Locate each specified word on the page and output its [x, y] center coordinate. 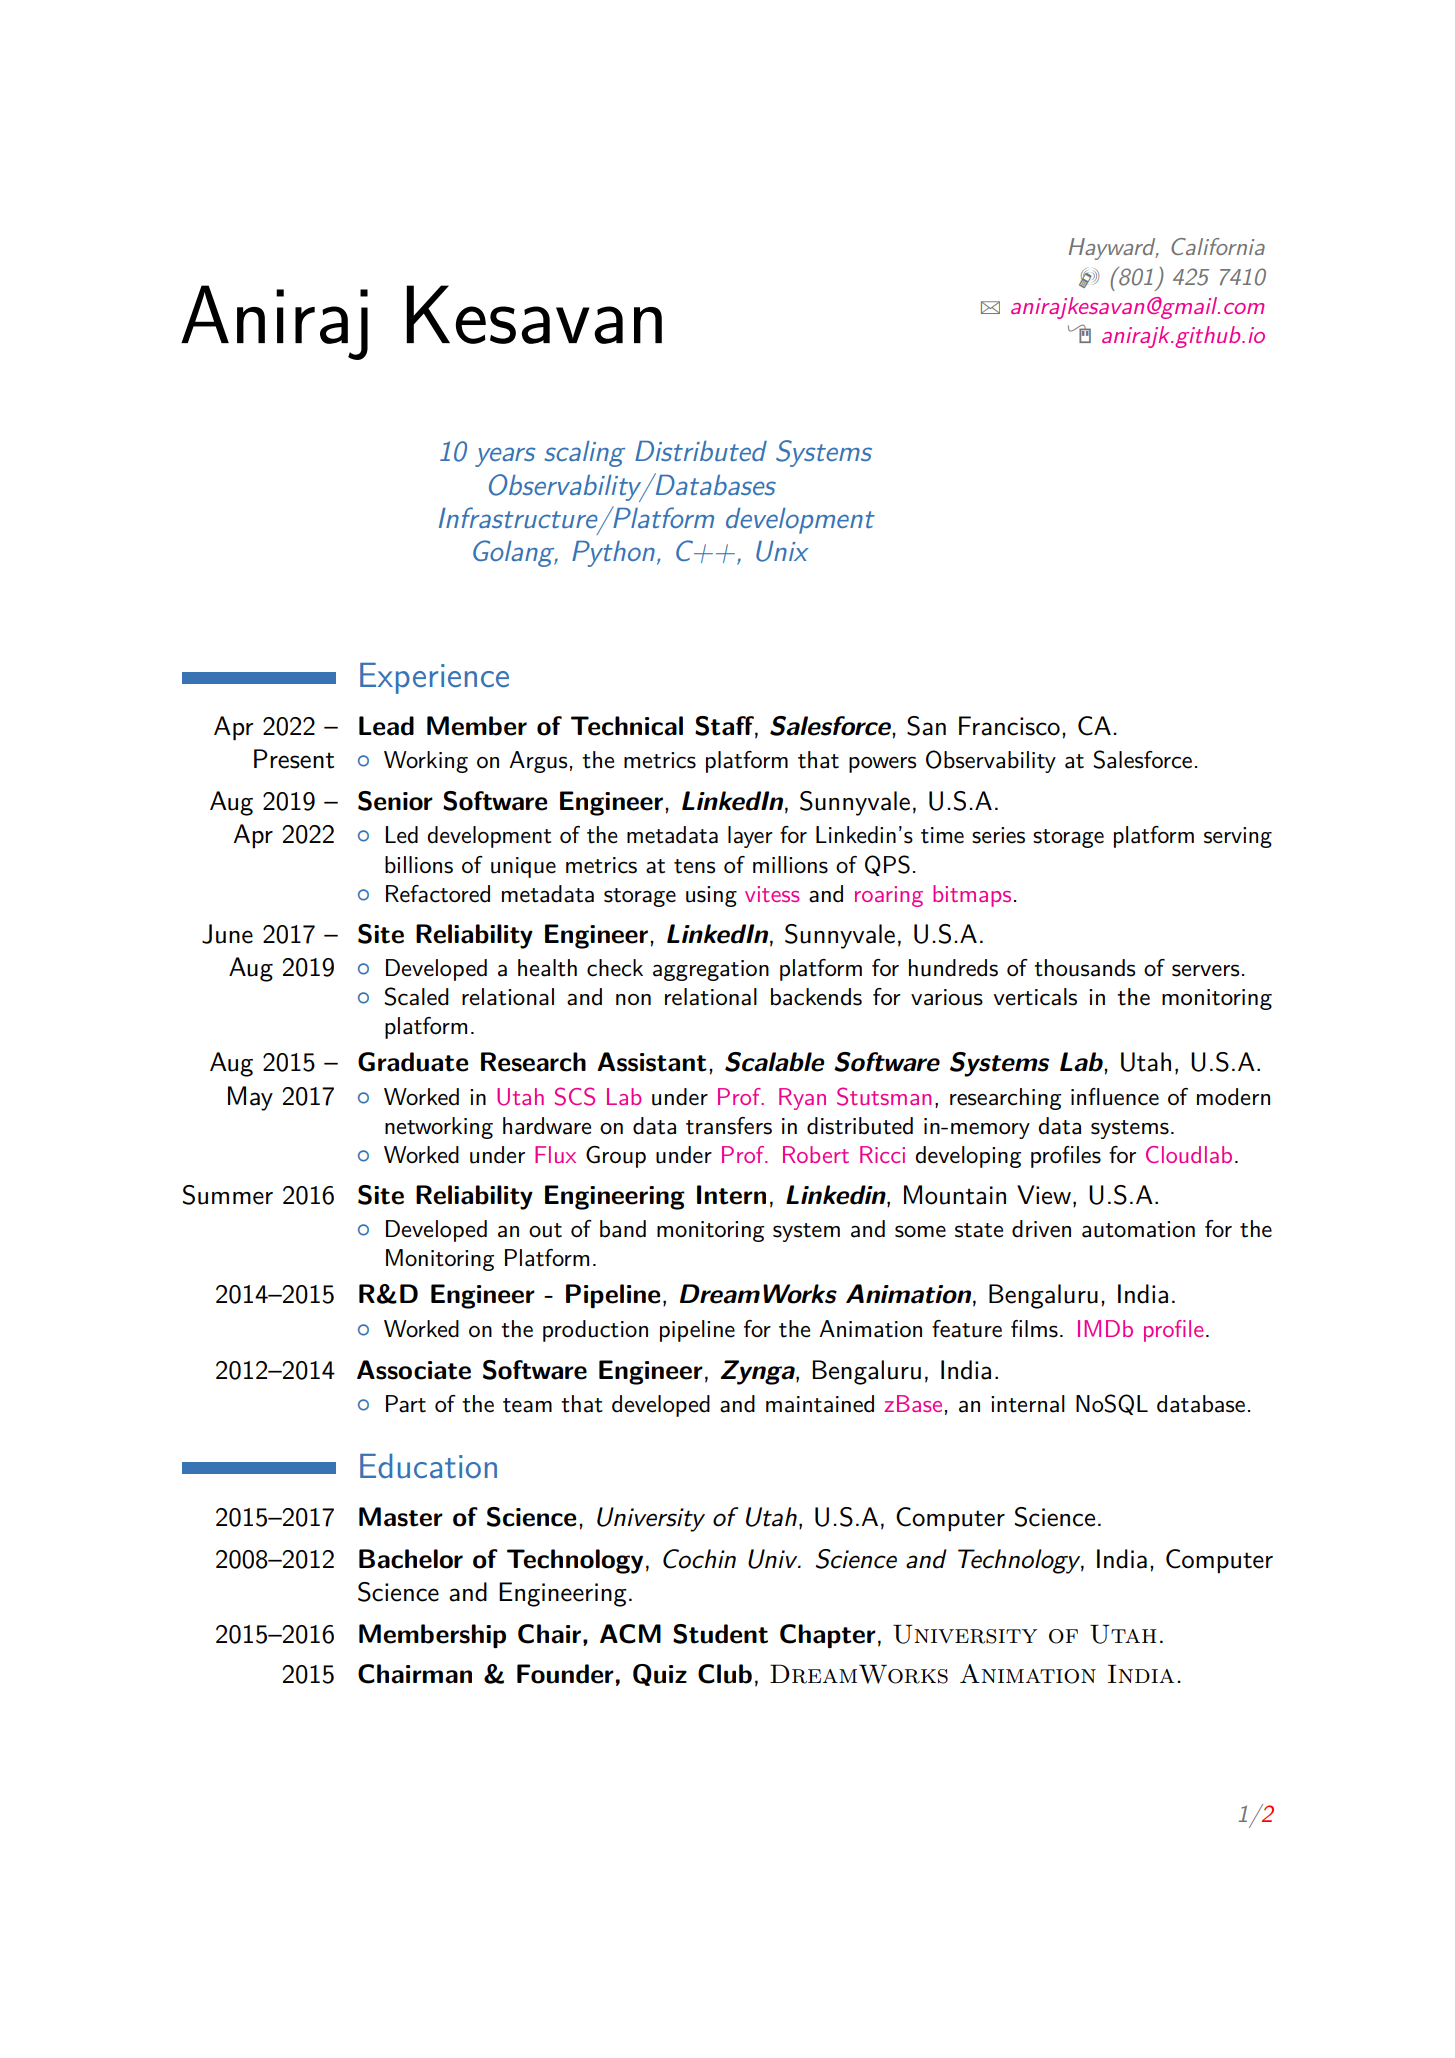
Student [720, 1634]
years [505, 457]
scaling [584, 454]
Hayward [1113, 249]
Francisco [1009, 726]
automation [1138, 1229]
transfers [729, 1126]
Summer [228, 1195]
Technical [627, 726]
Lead [386, 726]
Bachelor [411, 1559]
